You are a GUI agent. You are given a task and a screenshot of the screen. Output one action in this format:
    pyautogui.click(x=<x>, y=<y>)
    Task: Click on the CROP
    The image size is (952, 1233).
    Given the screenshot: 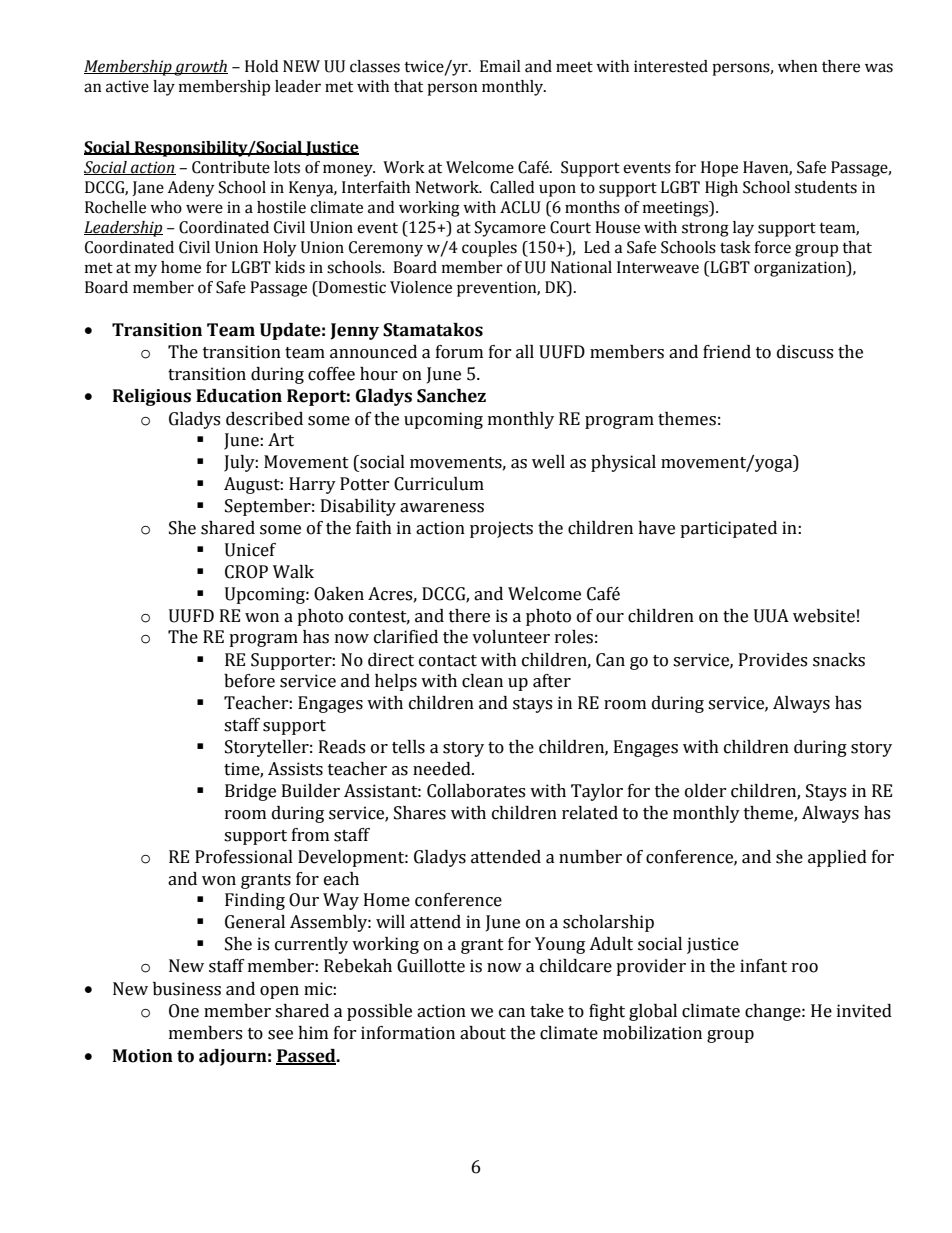 What is the action you would take?
    pyautogui.click(x=246, y=572)
